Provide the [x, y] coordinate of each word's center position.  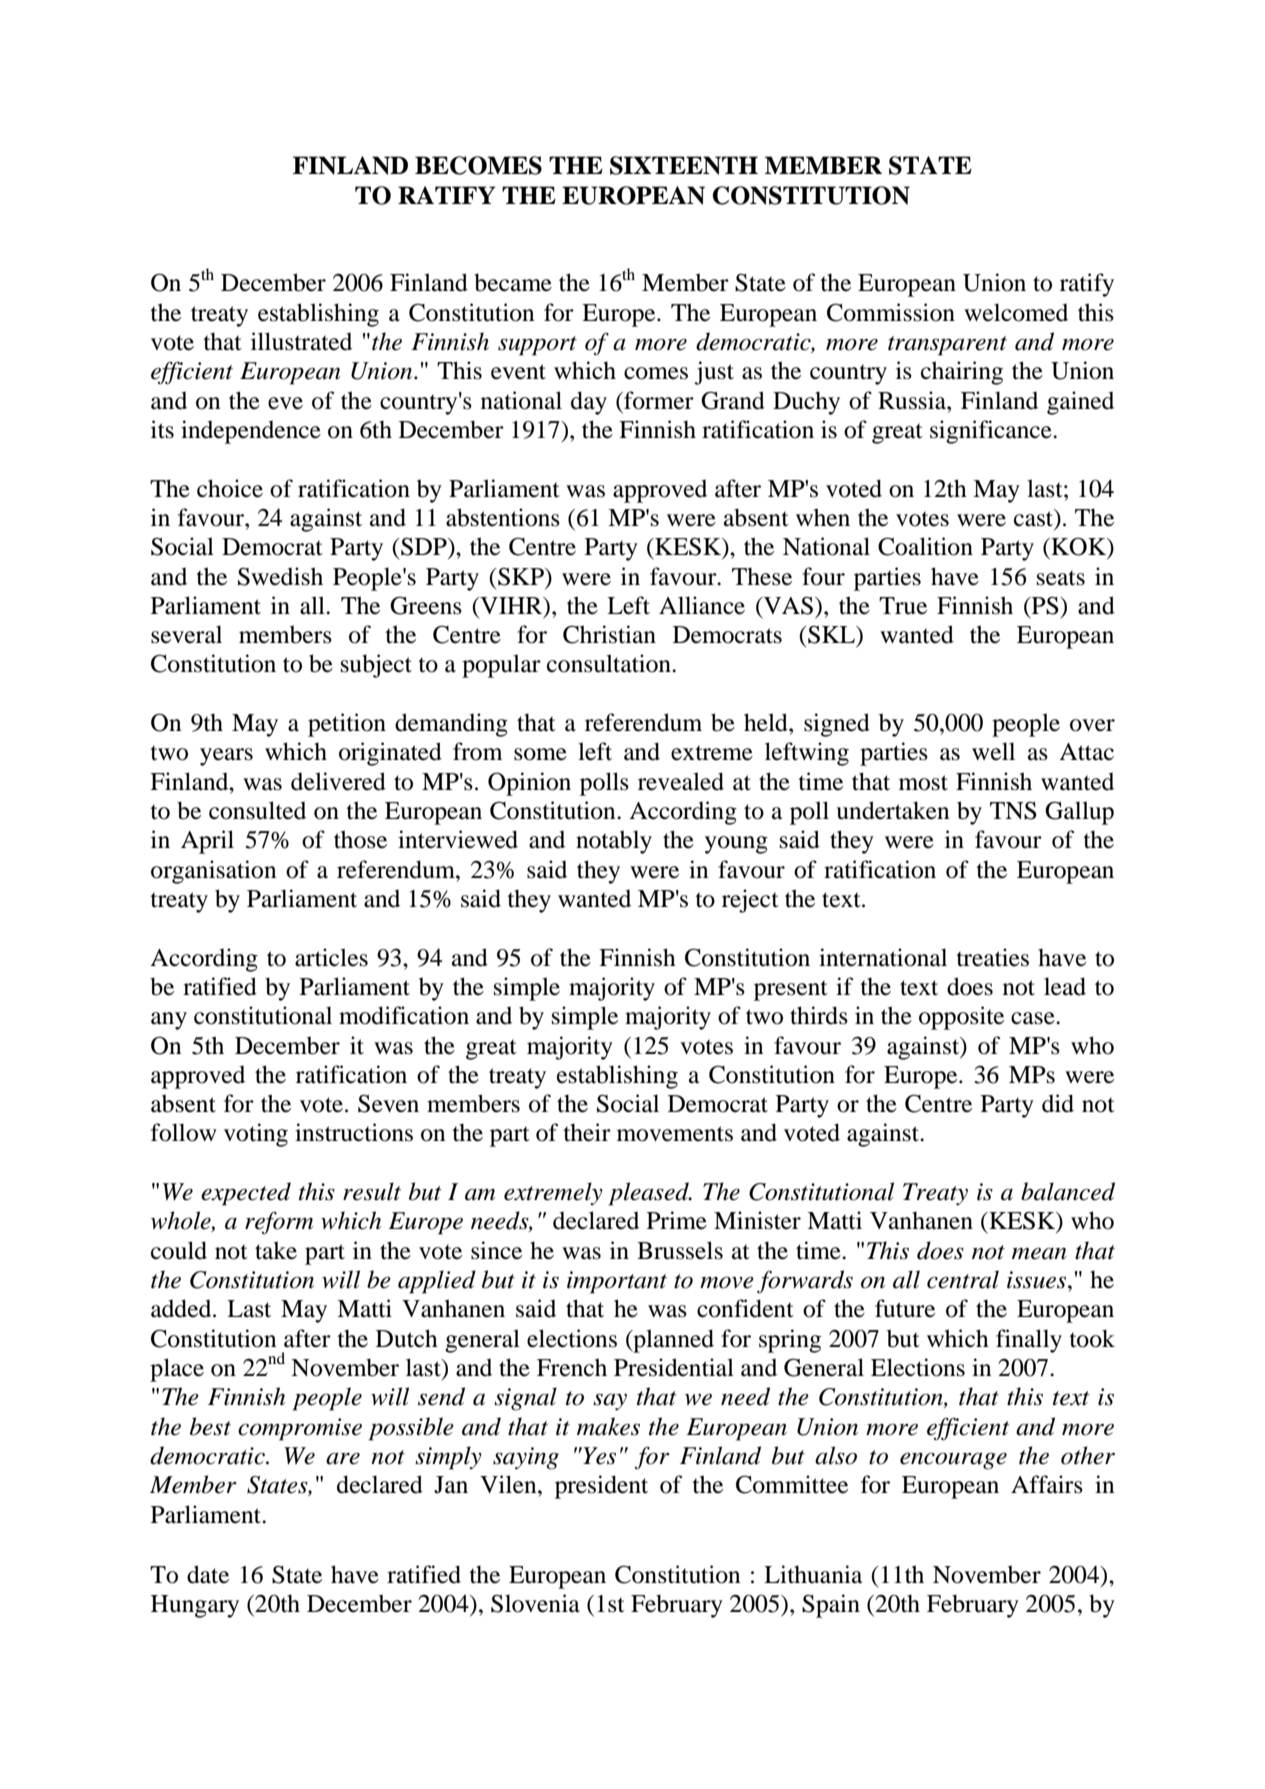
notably [614, 842]
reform [279, 1223]
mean [1039, 1253]
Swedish [280, 576]
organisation [214, 872]
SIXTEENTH [684, 165]
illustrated [301, 341]
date [208, 1574]
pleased [650, 1194]
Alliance [702, 605]
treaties [993, 957]
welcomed [1016, 312]
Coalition [925, 546]
